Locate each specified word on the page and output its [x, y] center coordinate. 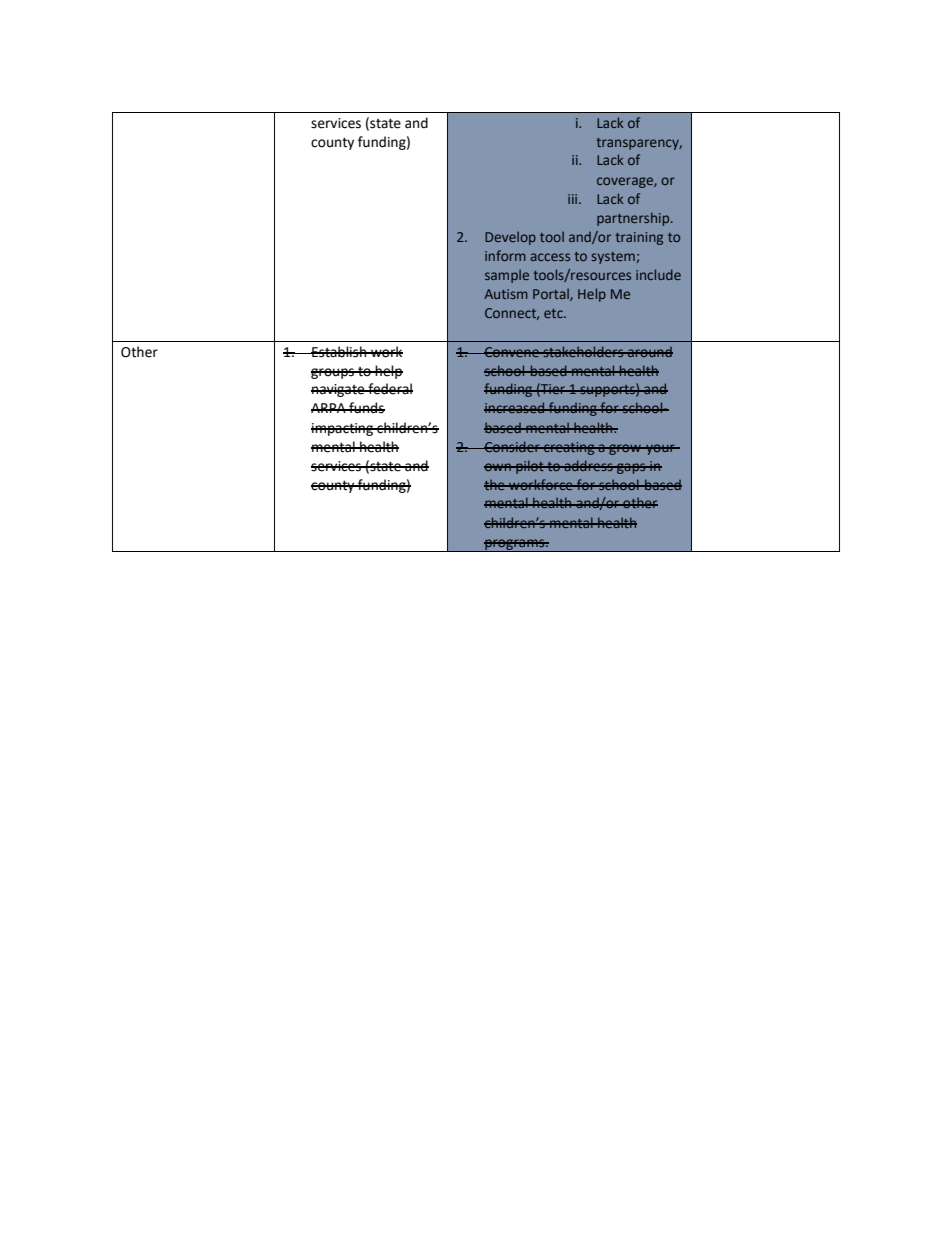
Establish [339, 352]
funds [366, 408]
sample [507, 276]
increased [515, 407]
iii [574, 199]
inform [505, 255]
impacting [343, 429]
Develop [510, 238]
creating [569, 448]
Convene [512, 352]
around [649, 352]
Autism [506, 294]
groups [333, 373]
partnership [634, 219]
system [613, 258]
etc [554, 313]
